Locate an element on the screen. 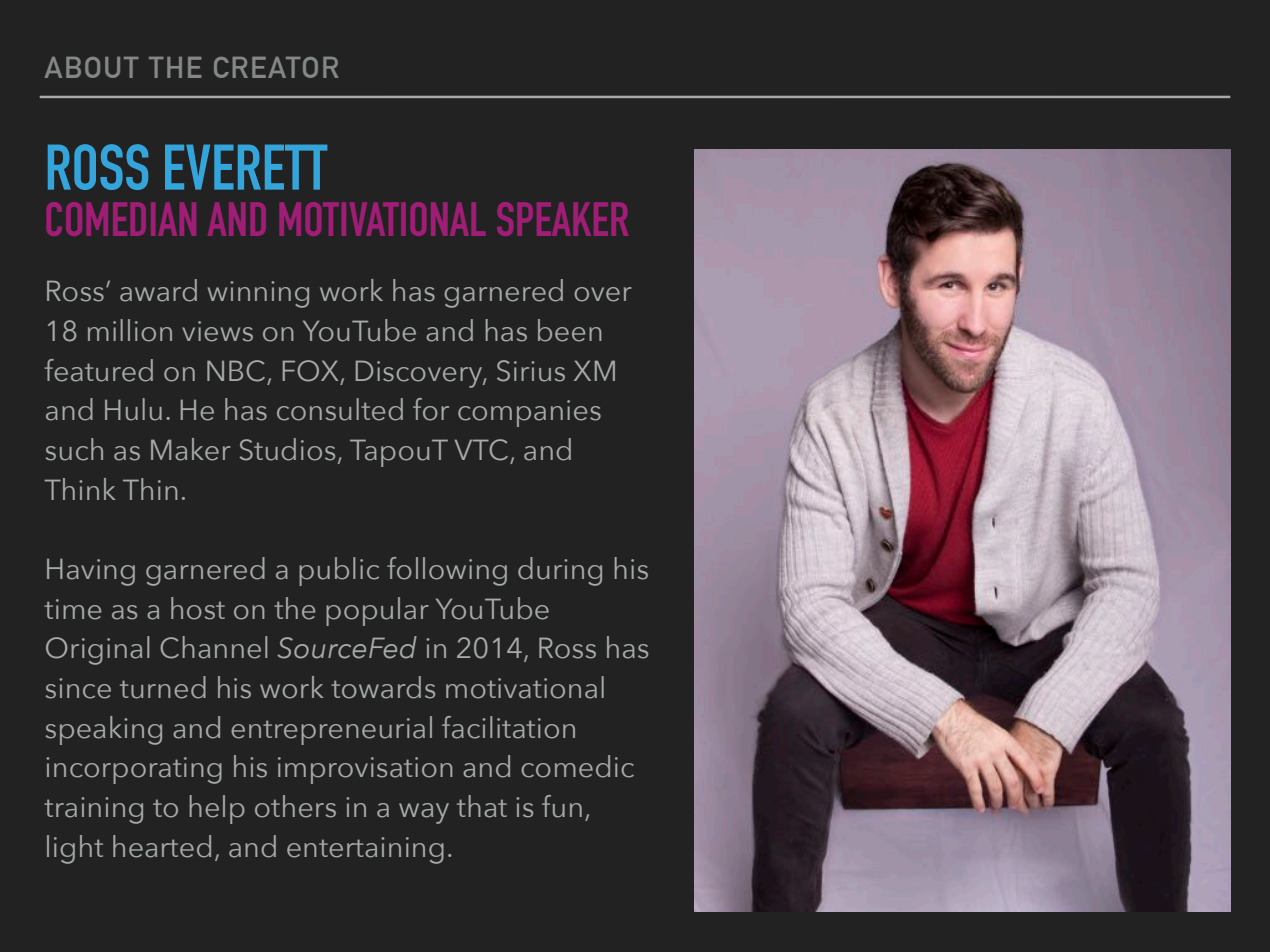 Image resolution: width=1270 pixels, height=952 pixels. hearted is located at coordinates (162, 846).
